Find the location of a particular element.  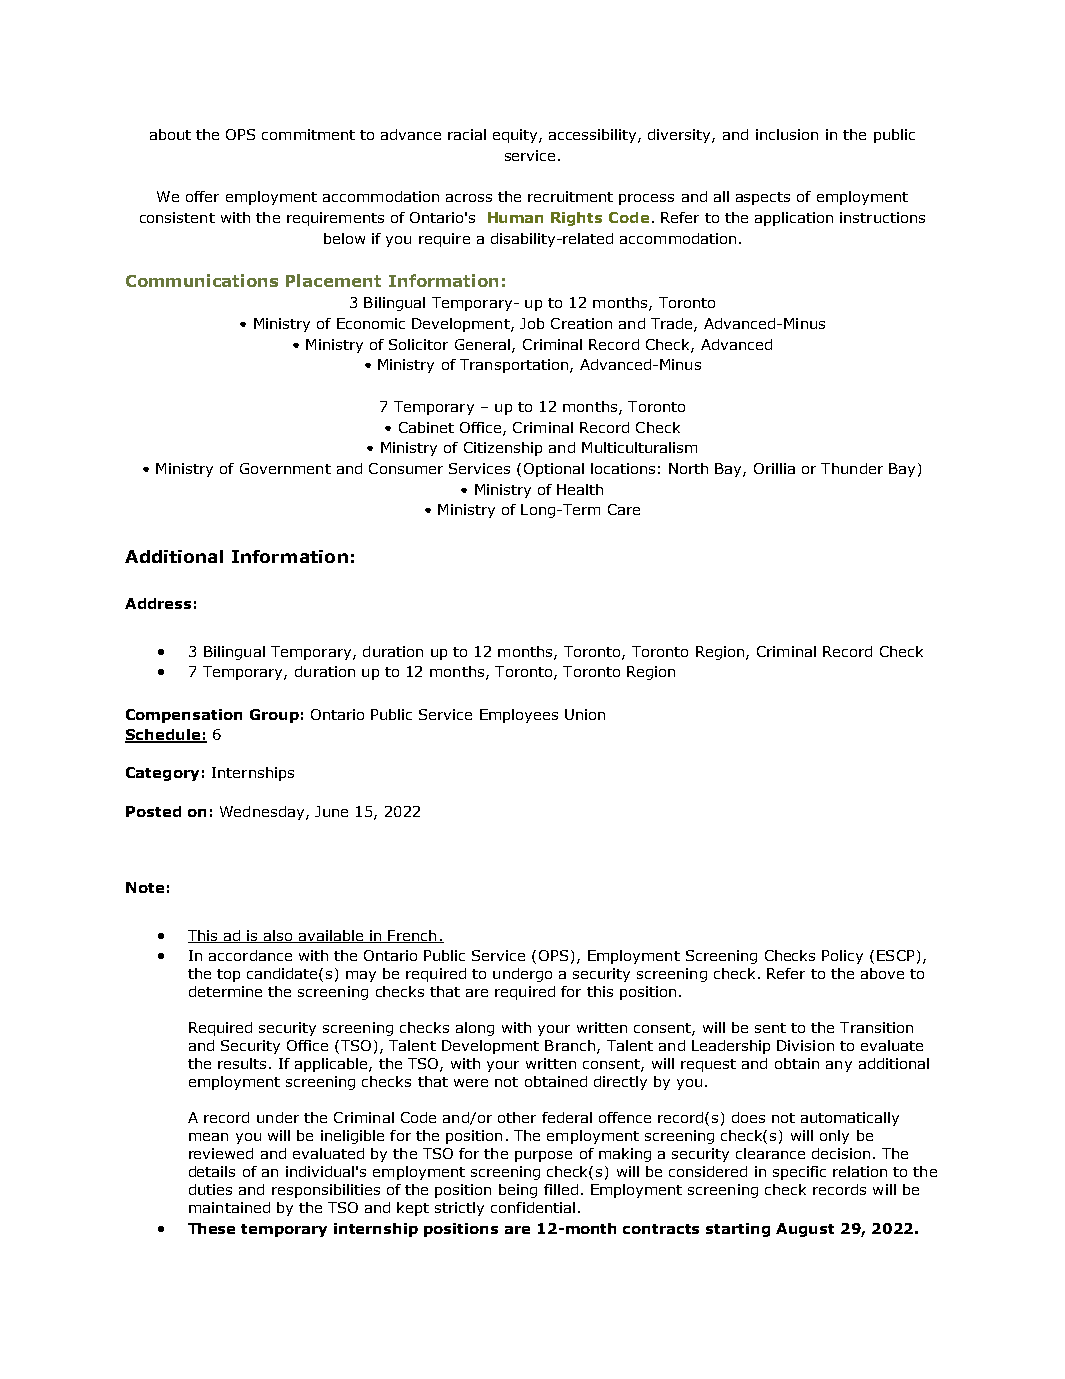

equity is located at coordinates (516, 136).
